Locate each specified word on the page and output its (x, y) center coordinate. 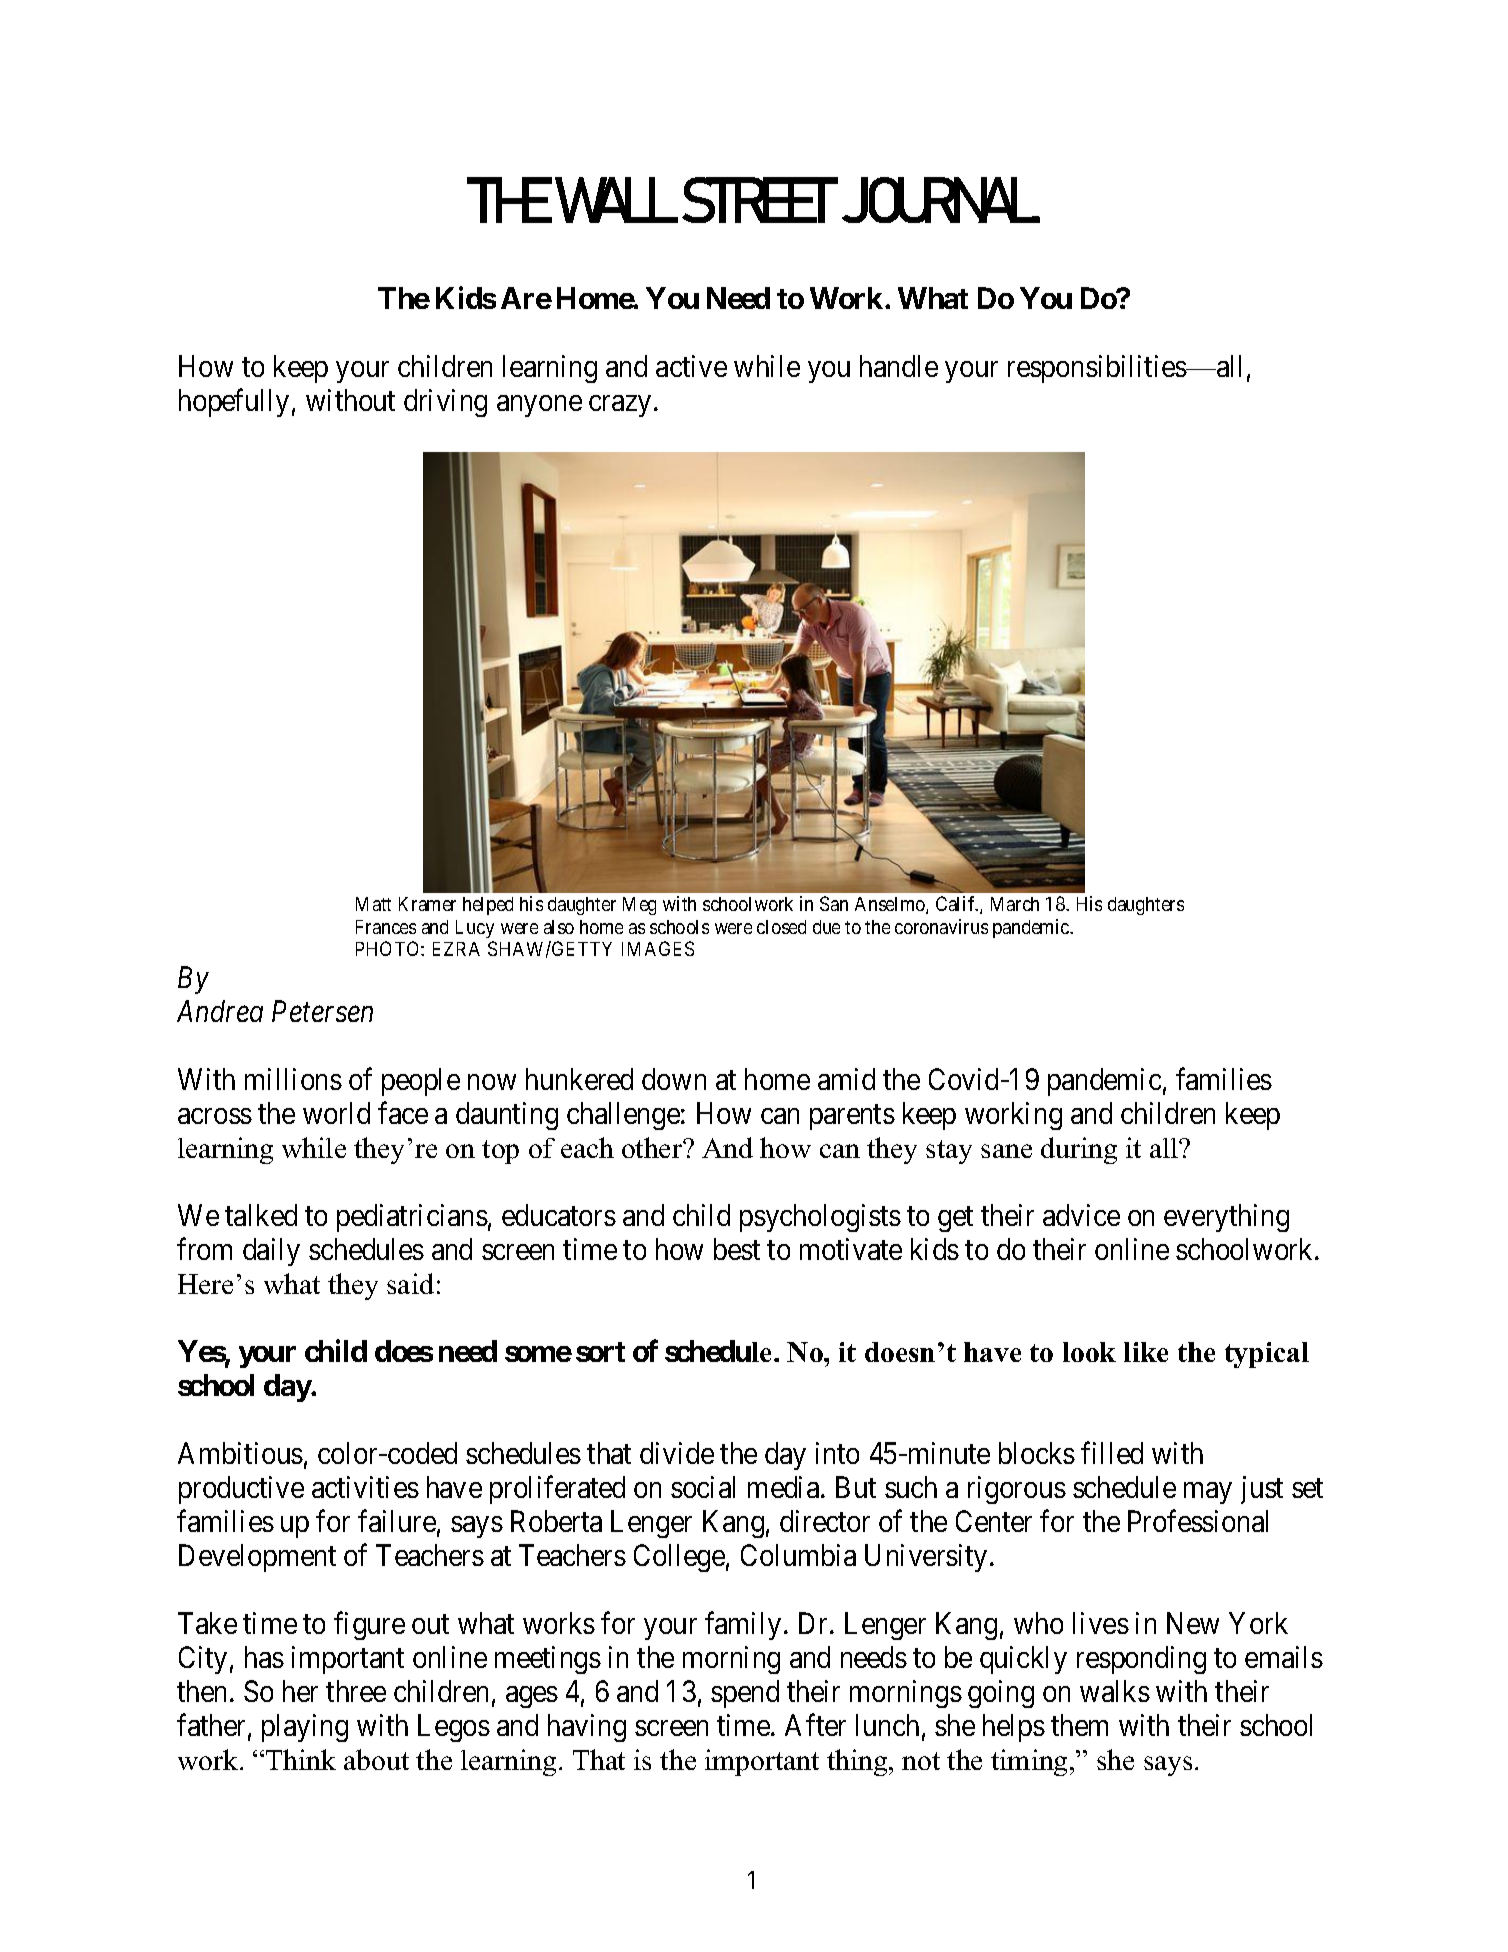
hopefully (234, 403)
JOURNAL (941, 200)
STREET (760, 200)
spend (745, 1694)
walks (1115, 1691)
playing (305, 1728)
